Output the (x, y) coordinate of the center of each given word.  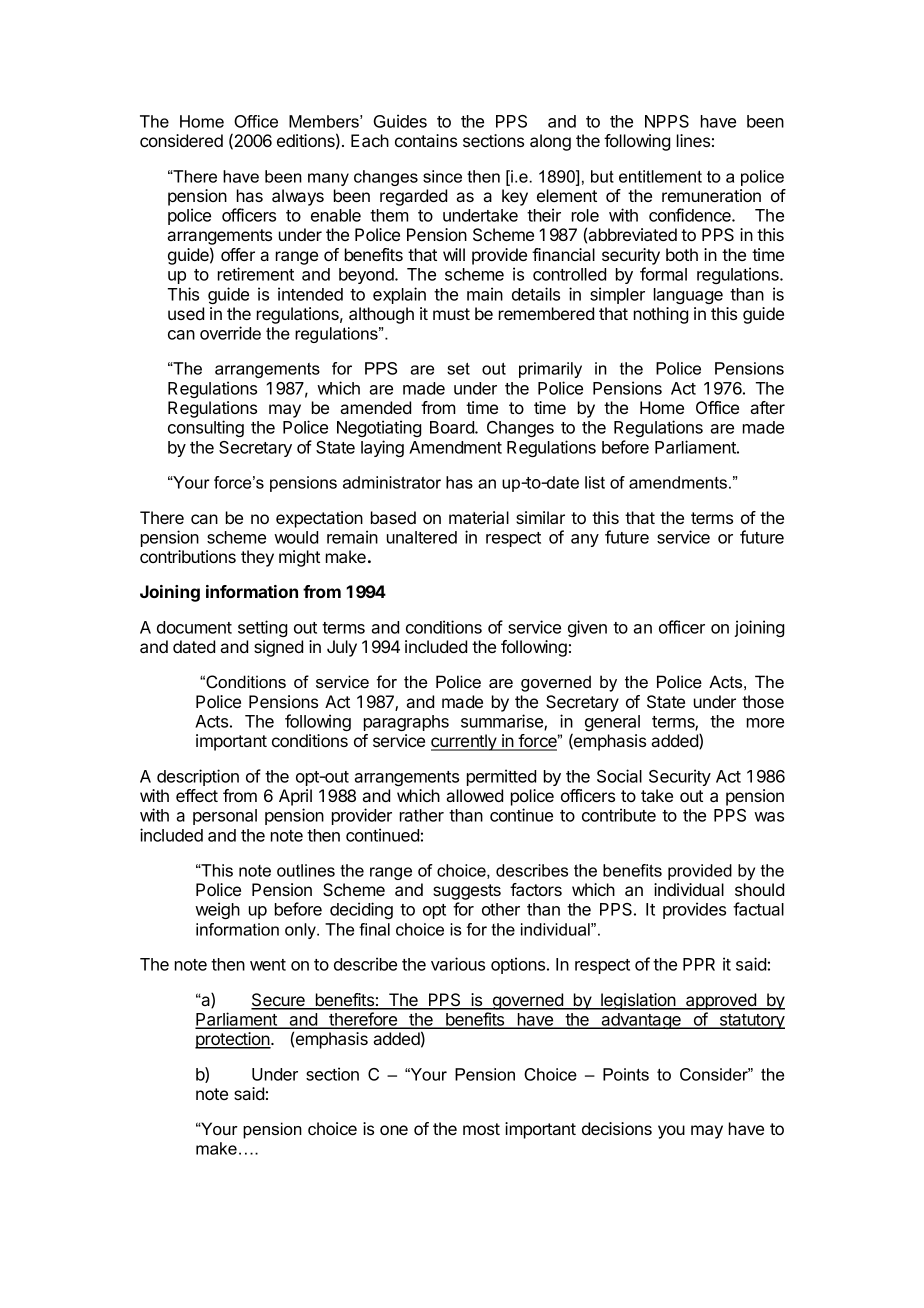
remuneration (711, 195)
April (295, 797)
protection (233, 1040)
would (296, 537)
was (769, 817)
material (479, 517)
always (298, 197)
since (442, 176)
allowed (474, 795)
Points (626, 1074)
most (481, 1129)
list (595, 482)
